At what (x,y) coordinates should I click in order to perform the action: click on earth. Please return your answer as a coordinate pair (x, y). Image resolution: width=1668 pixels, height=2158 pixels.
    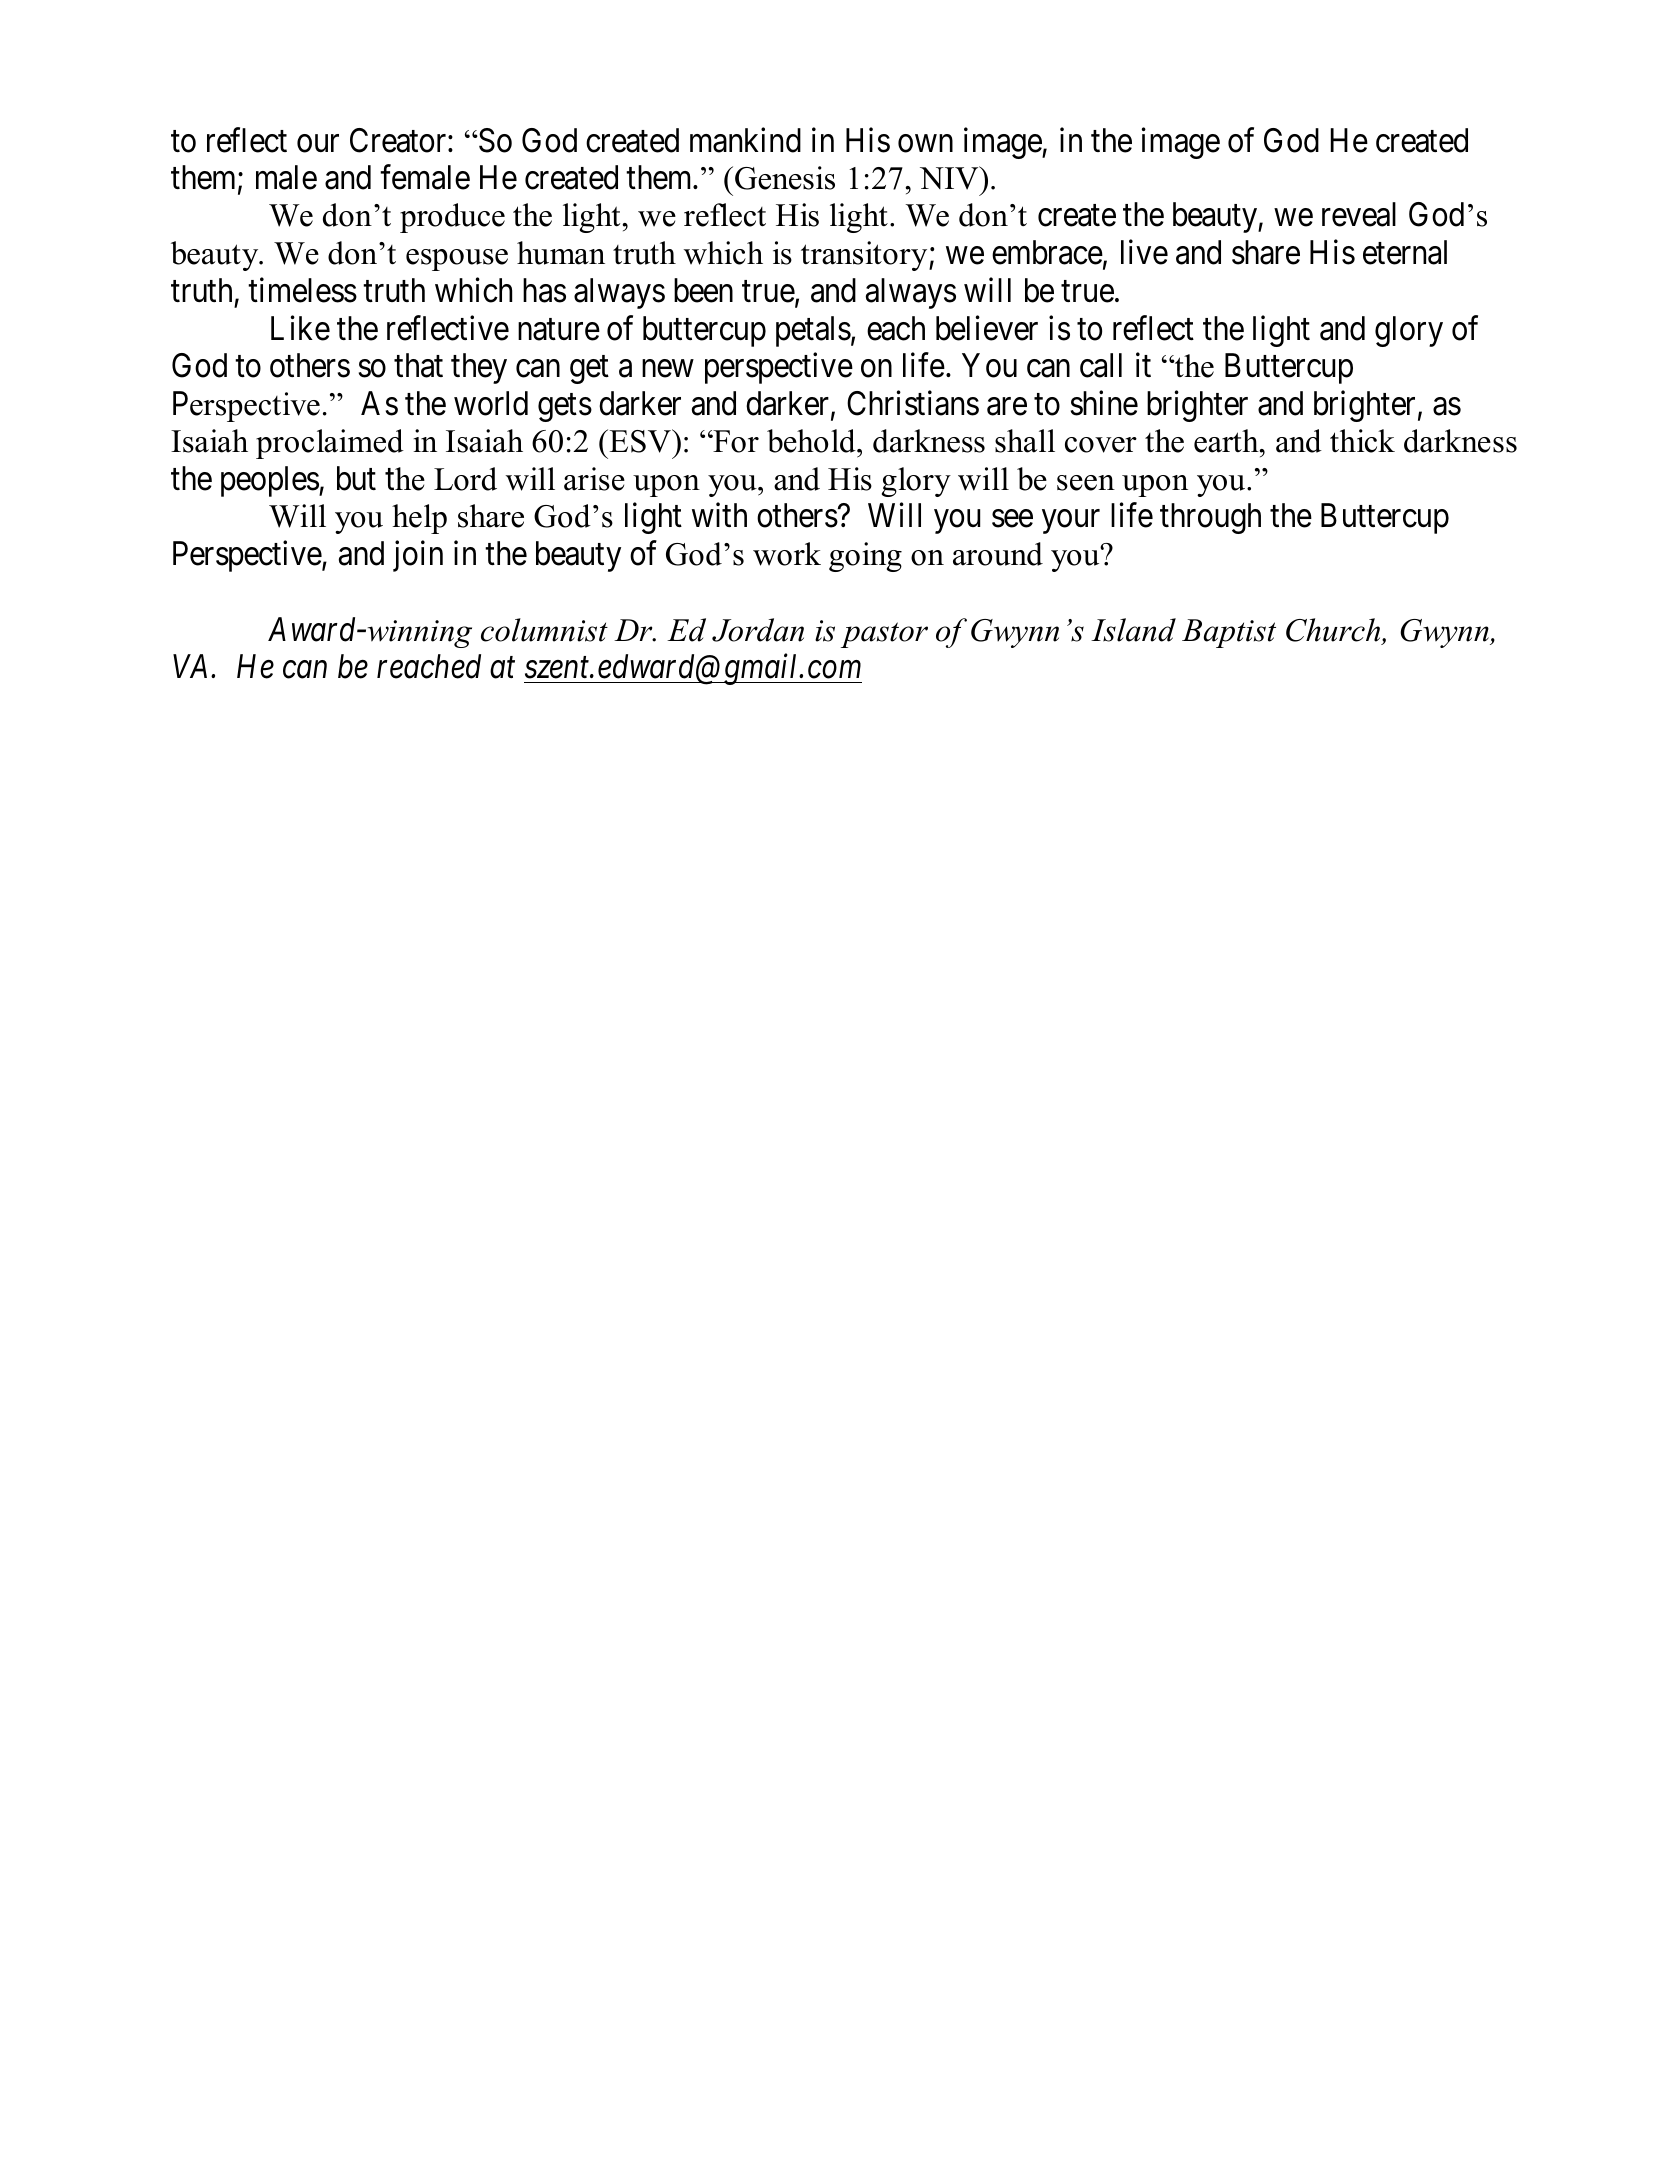
    Looking at the image, I should click on (1227, 441).
